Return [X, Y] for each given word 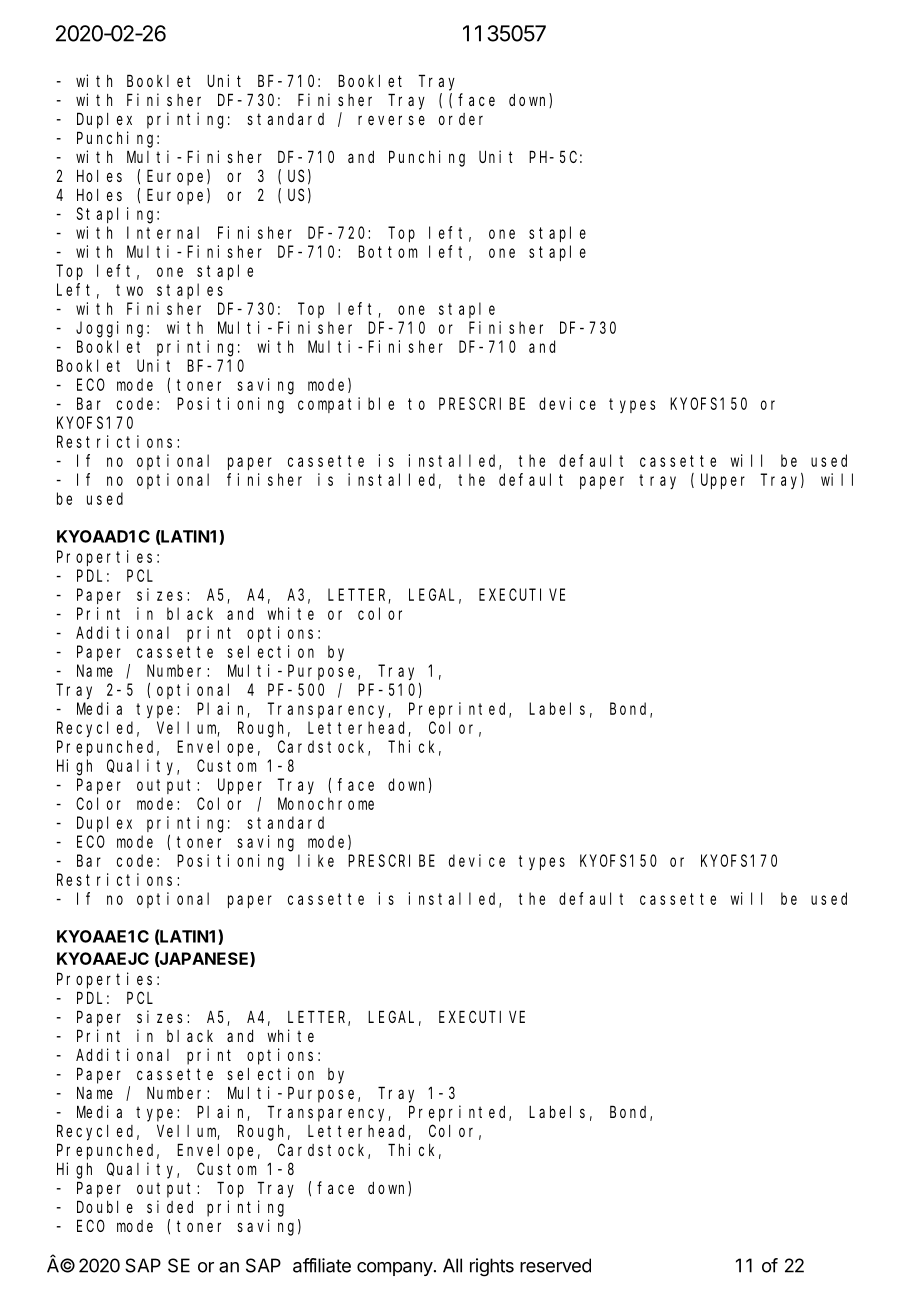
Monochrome [326, 803]
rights [492, 1267]
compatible [346, 405]
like [316, 860]
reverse [391, 120]
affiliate [322, 1265]
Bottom [387, 252]
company [395, 1269]
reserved [555, 1265]
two [129, 290]
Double [105, 1206]
